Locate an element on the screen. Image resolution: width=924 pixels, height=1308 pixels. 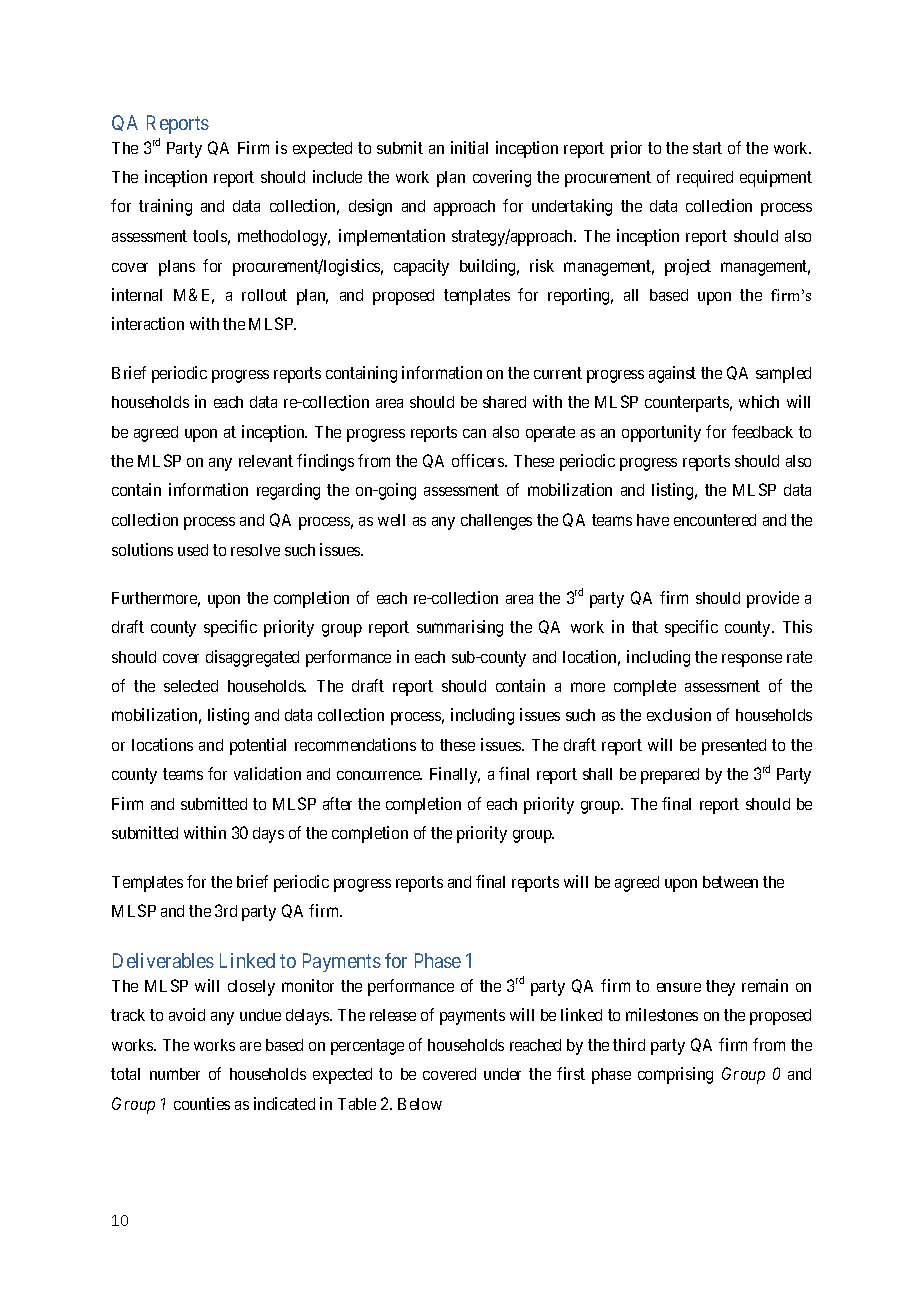
initial is located at coordinates (469, 147).
